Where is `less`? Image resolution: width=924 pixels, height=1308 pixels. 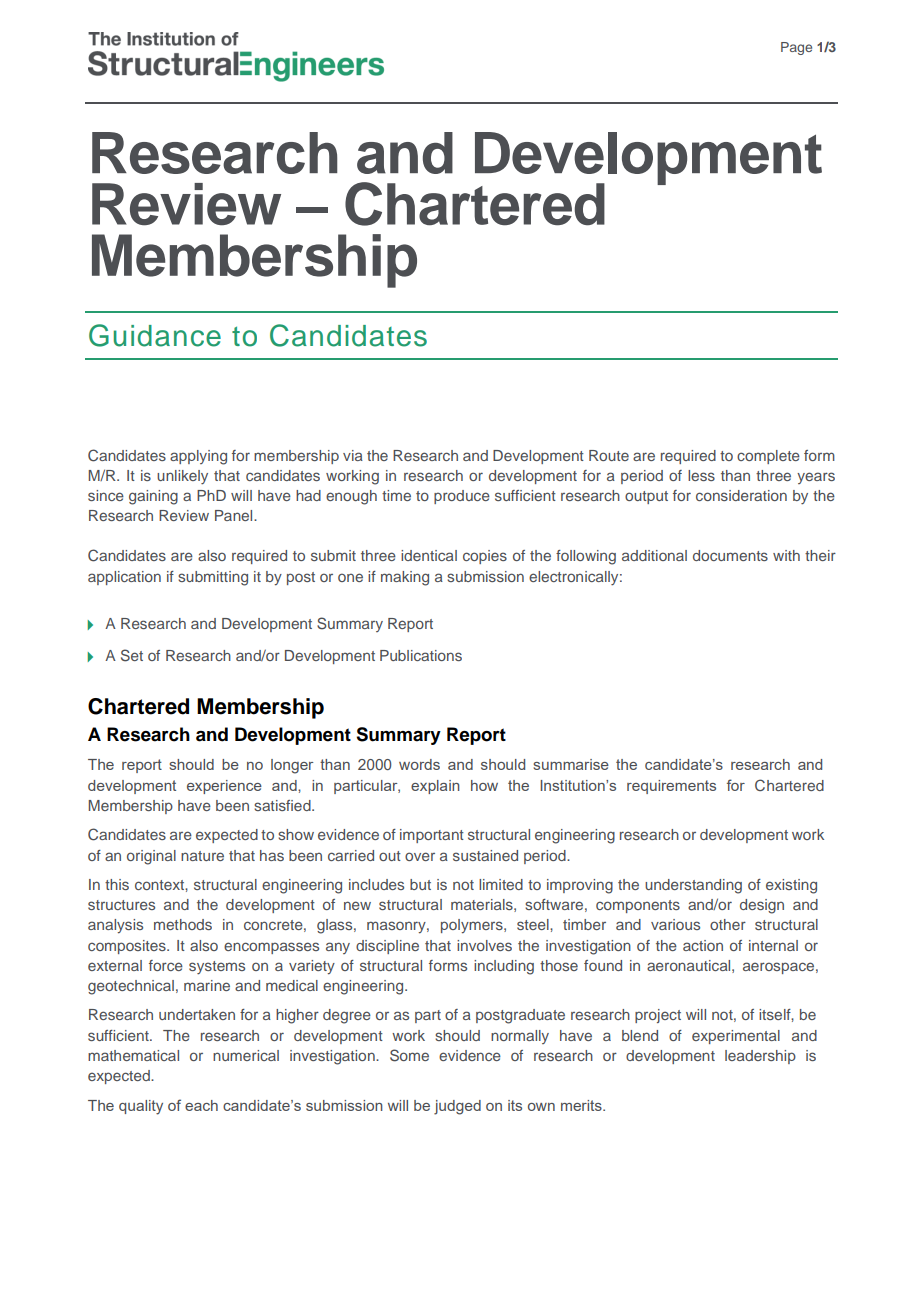 less is located at coordinates (701, 475).
